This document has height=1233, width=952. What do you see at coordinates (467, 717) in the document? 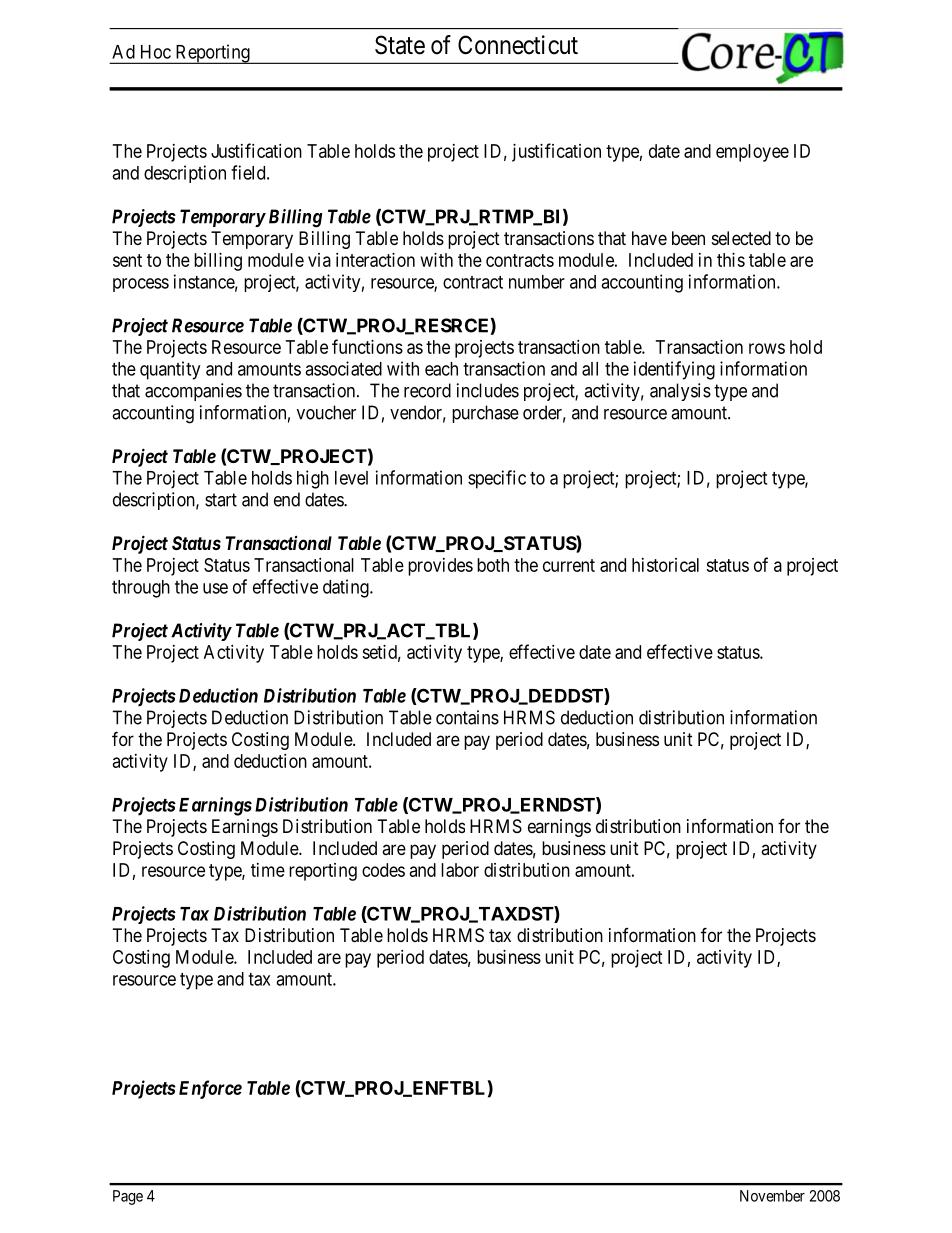
I see `contains` at bounding box center [467, 717].
